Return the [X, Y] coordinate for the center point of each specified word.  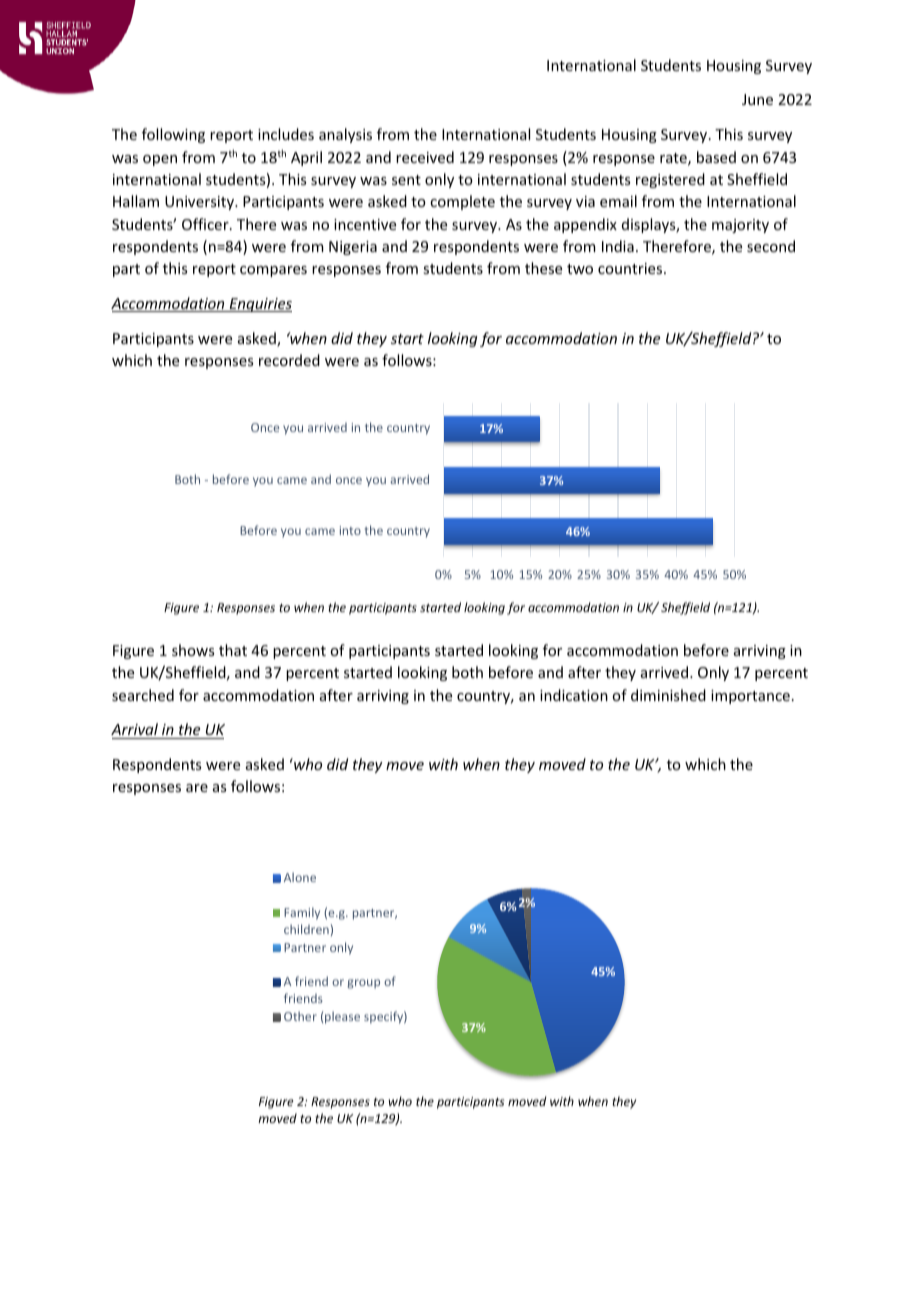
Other [300, 1016]
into [350, 530]
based [716, 157]
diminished [668, 695]
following [173, 135]
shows [193, 650]
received [425, 157]
